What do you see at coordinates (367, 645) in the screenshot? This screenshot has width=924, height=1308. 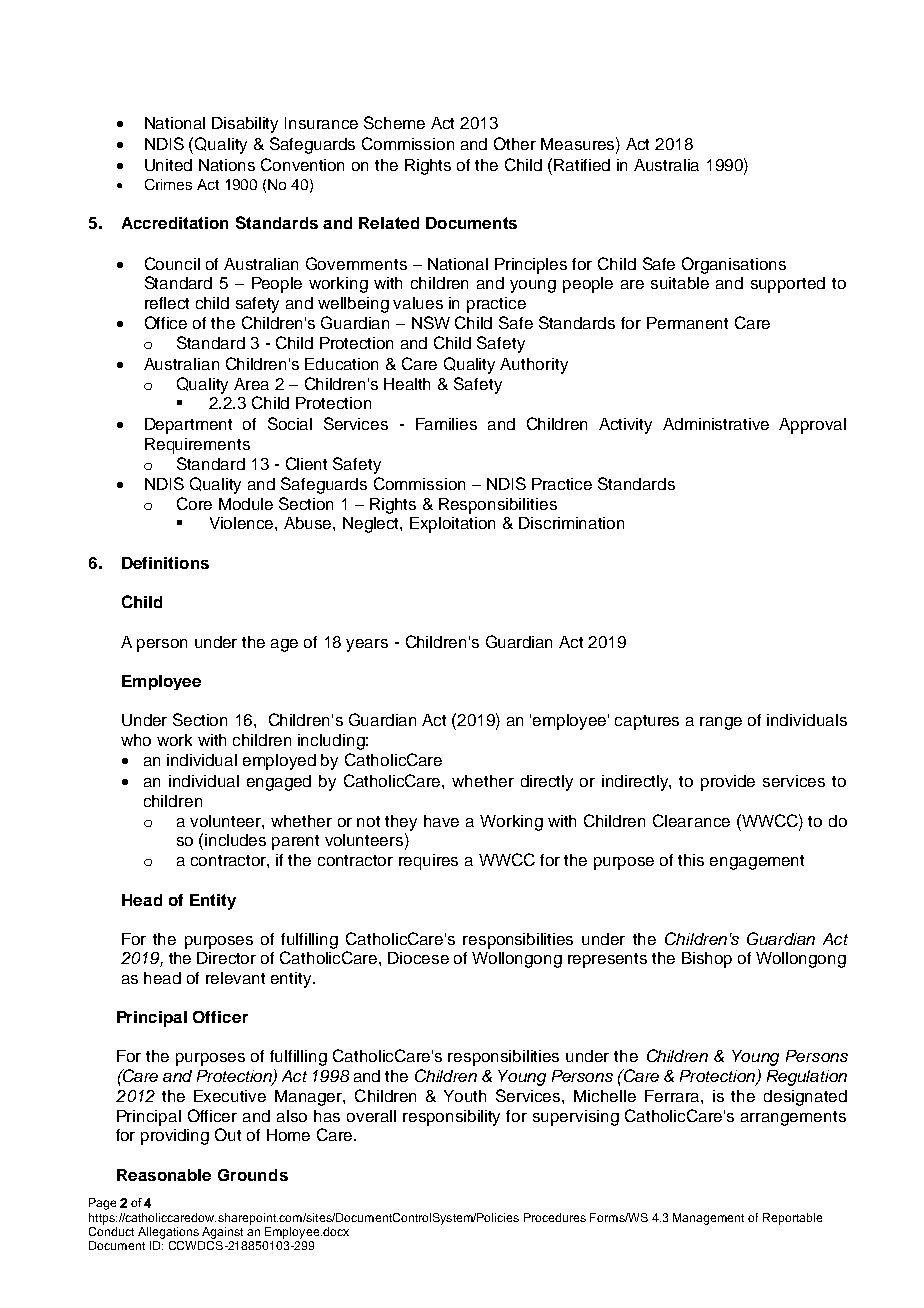 I see `years` at bounding box center [367, 645].
